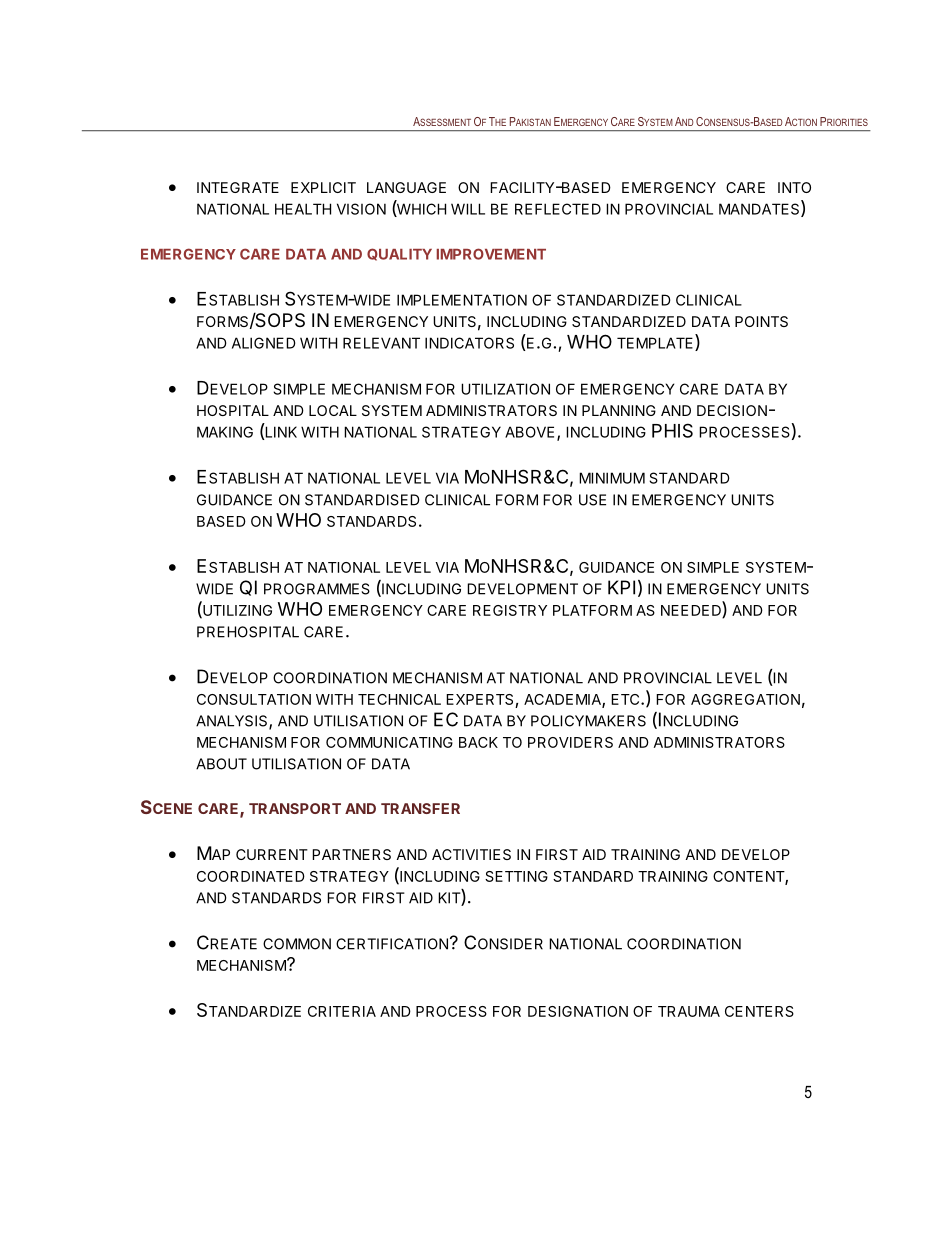 This page has width=952, height=1233. Describe the element at coordinates (759, 1011) in the page. I see `CENTERS` at that location.
